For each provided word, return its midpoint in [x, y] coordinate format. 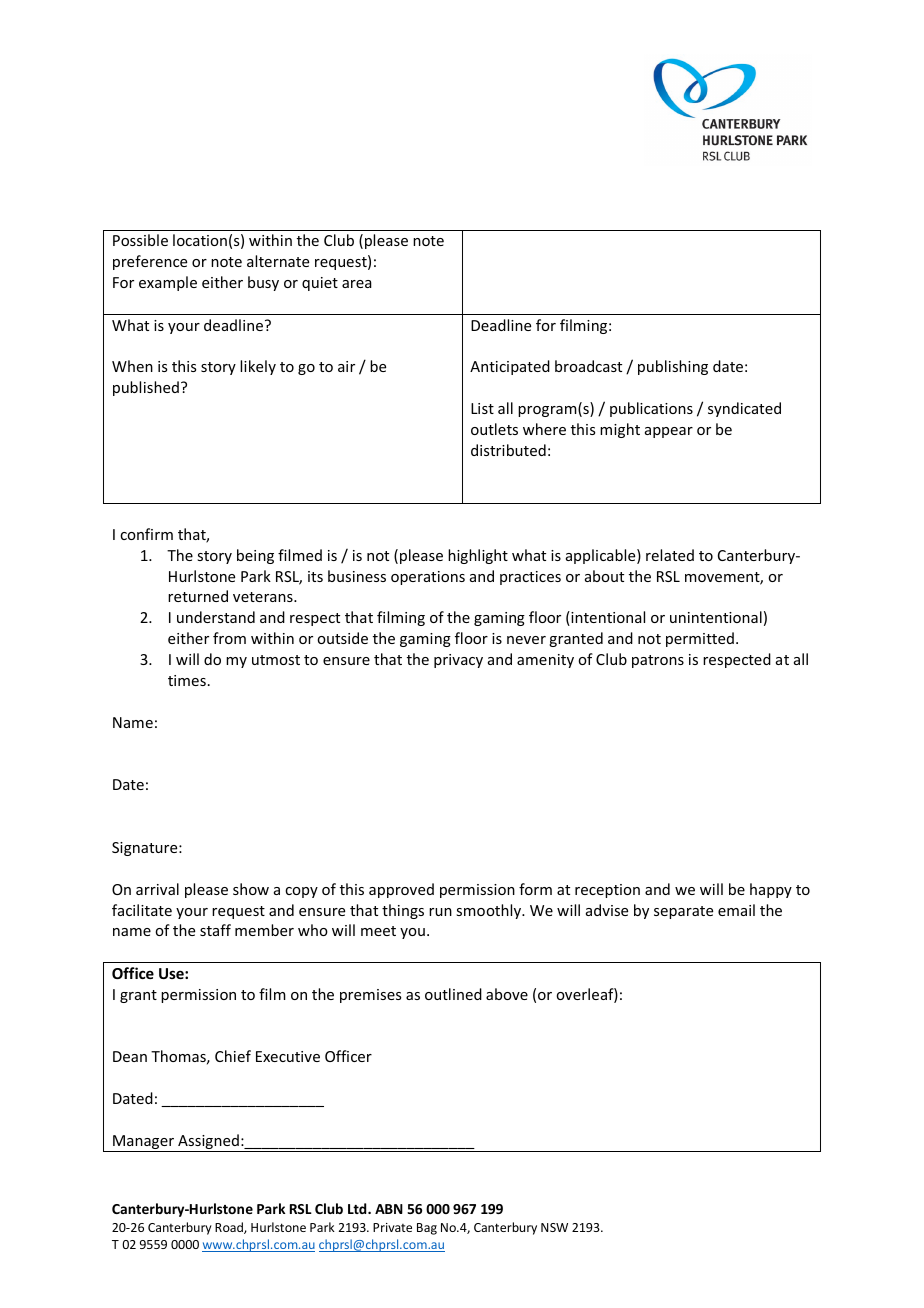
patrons [658, 661]
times [187, 680]
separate [683, 912]
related [670, 555]
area [357, 284]
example [168, 283]
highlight [478, 556]
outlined [453, 994]
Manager [144, 1143]
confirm [146, 534]
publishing [673, 367]
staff [215, 930]
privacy [458, 661]
